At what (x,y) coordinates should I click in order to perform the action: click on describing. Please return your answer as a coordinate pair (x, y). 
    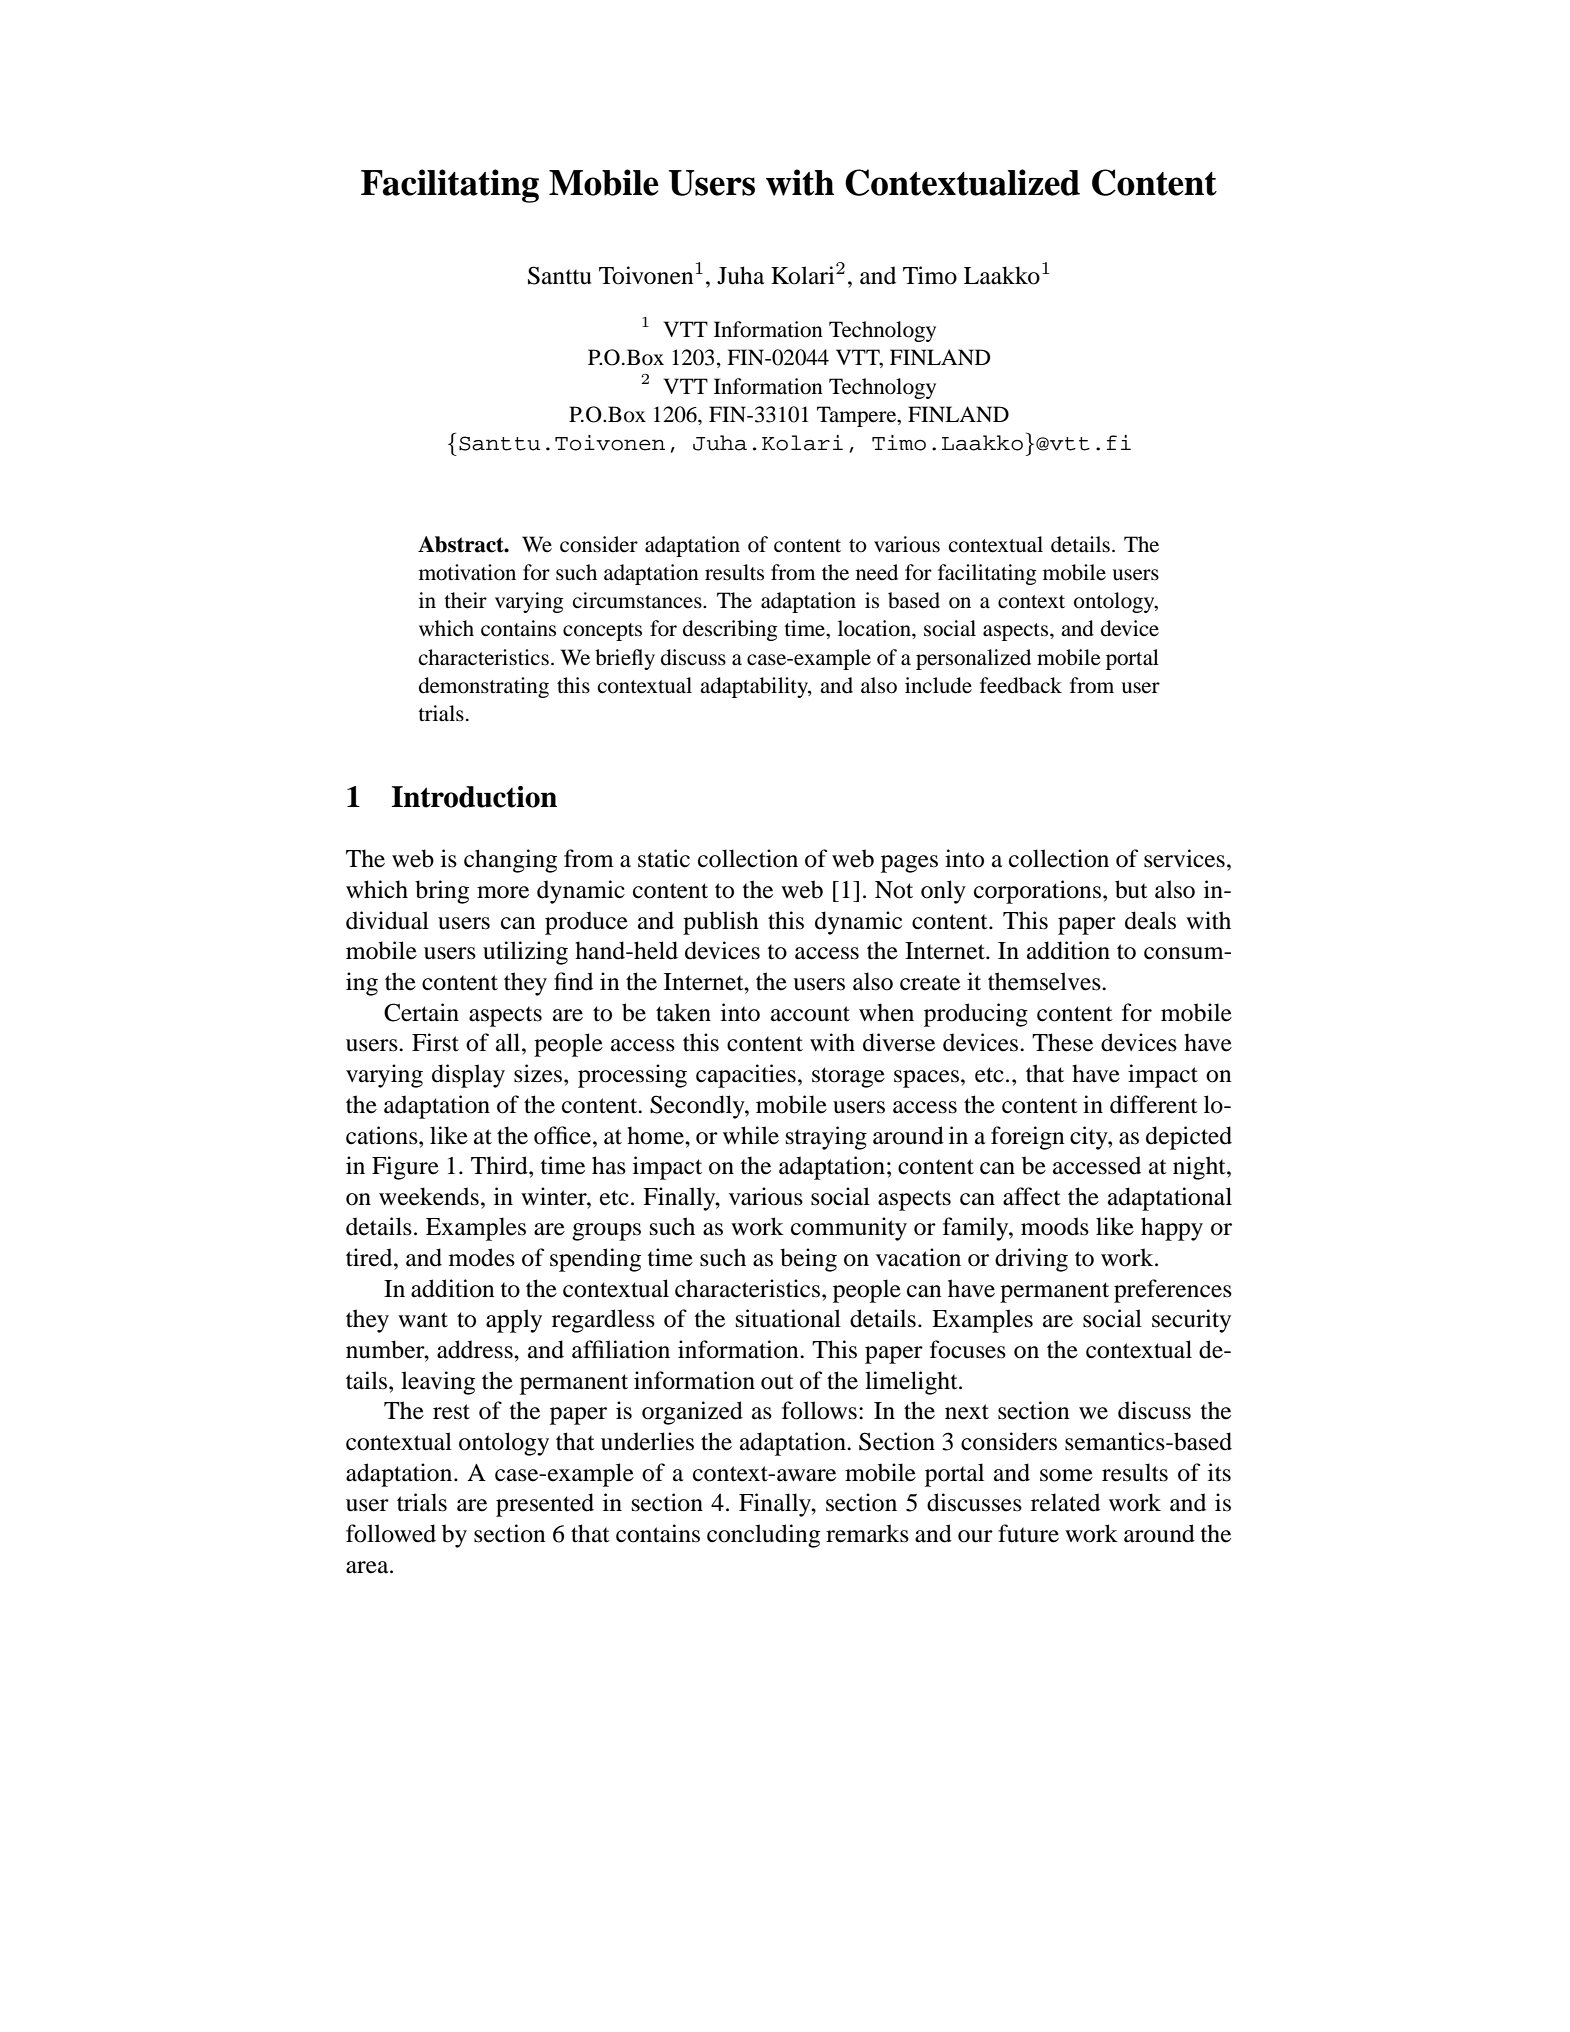
    Looking at the image, I should click on (730, 630).
